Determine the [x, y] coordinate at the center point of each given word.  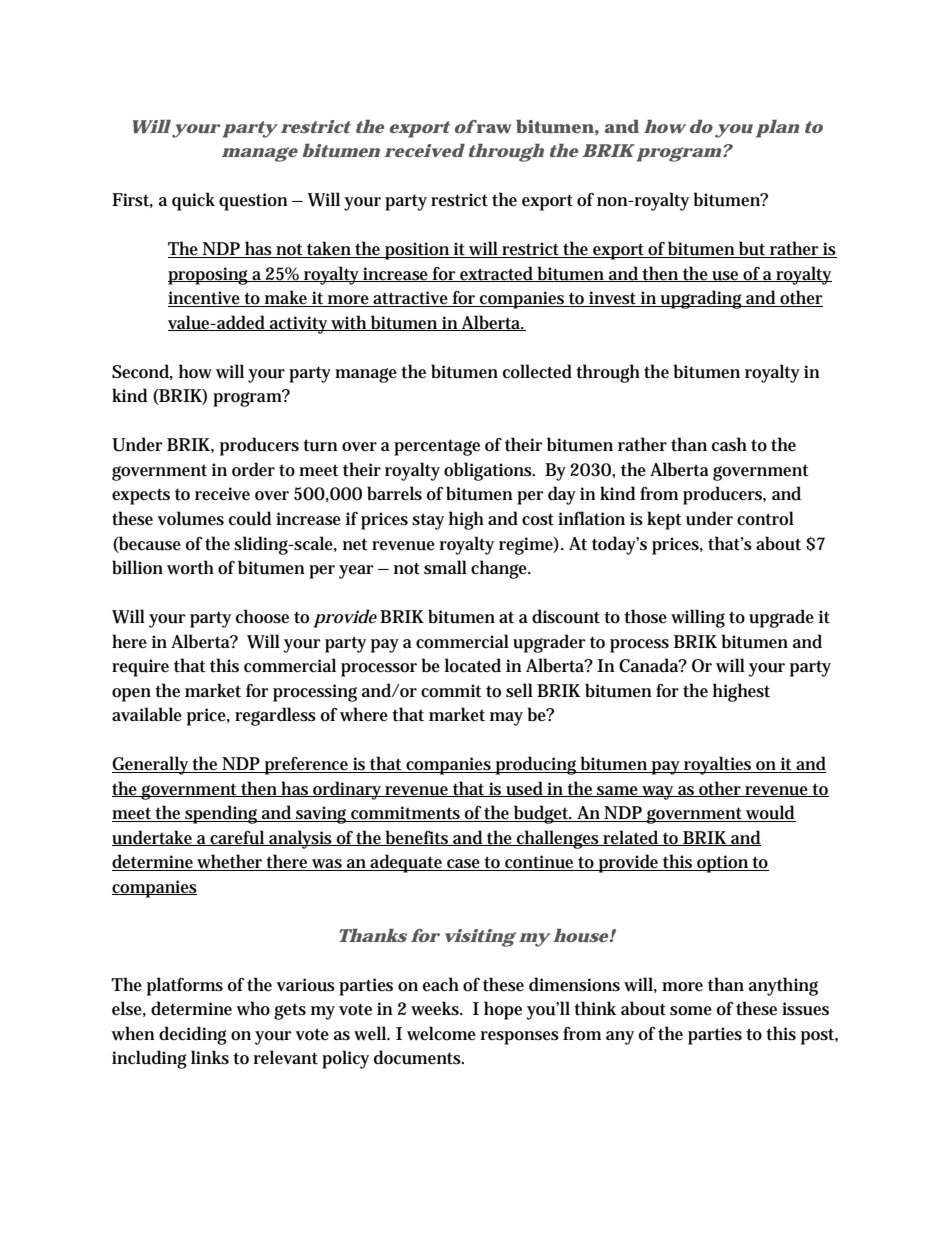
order [253, 469]
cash [729, 444]
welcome [441, 1033]
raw [493, 127]
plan [777, 129]
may [506, 719]
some [691, 1011]
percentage [437, 447]
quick [193, 201]
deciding [193, 1035]
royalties [718, 765]
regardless [275, 716]
